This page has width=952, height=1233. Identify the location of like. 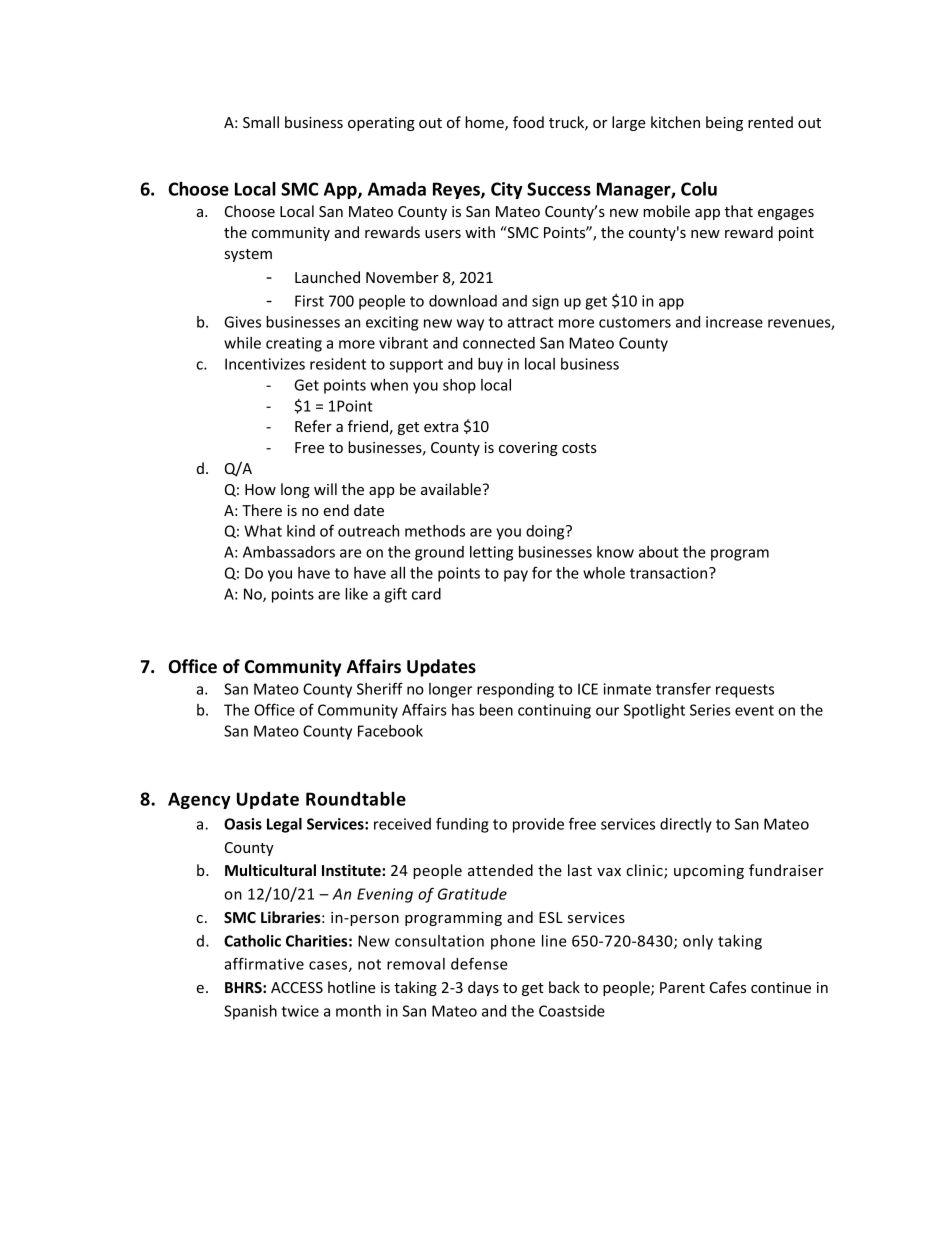
(356, 594).
